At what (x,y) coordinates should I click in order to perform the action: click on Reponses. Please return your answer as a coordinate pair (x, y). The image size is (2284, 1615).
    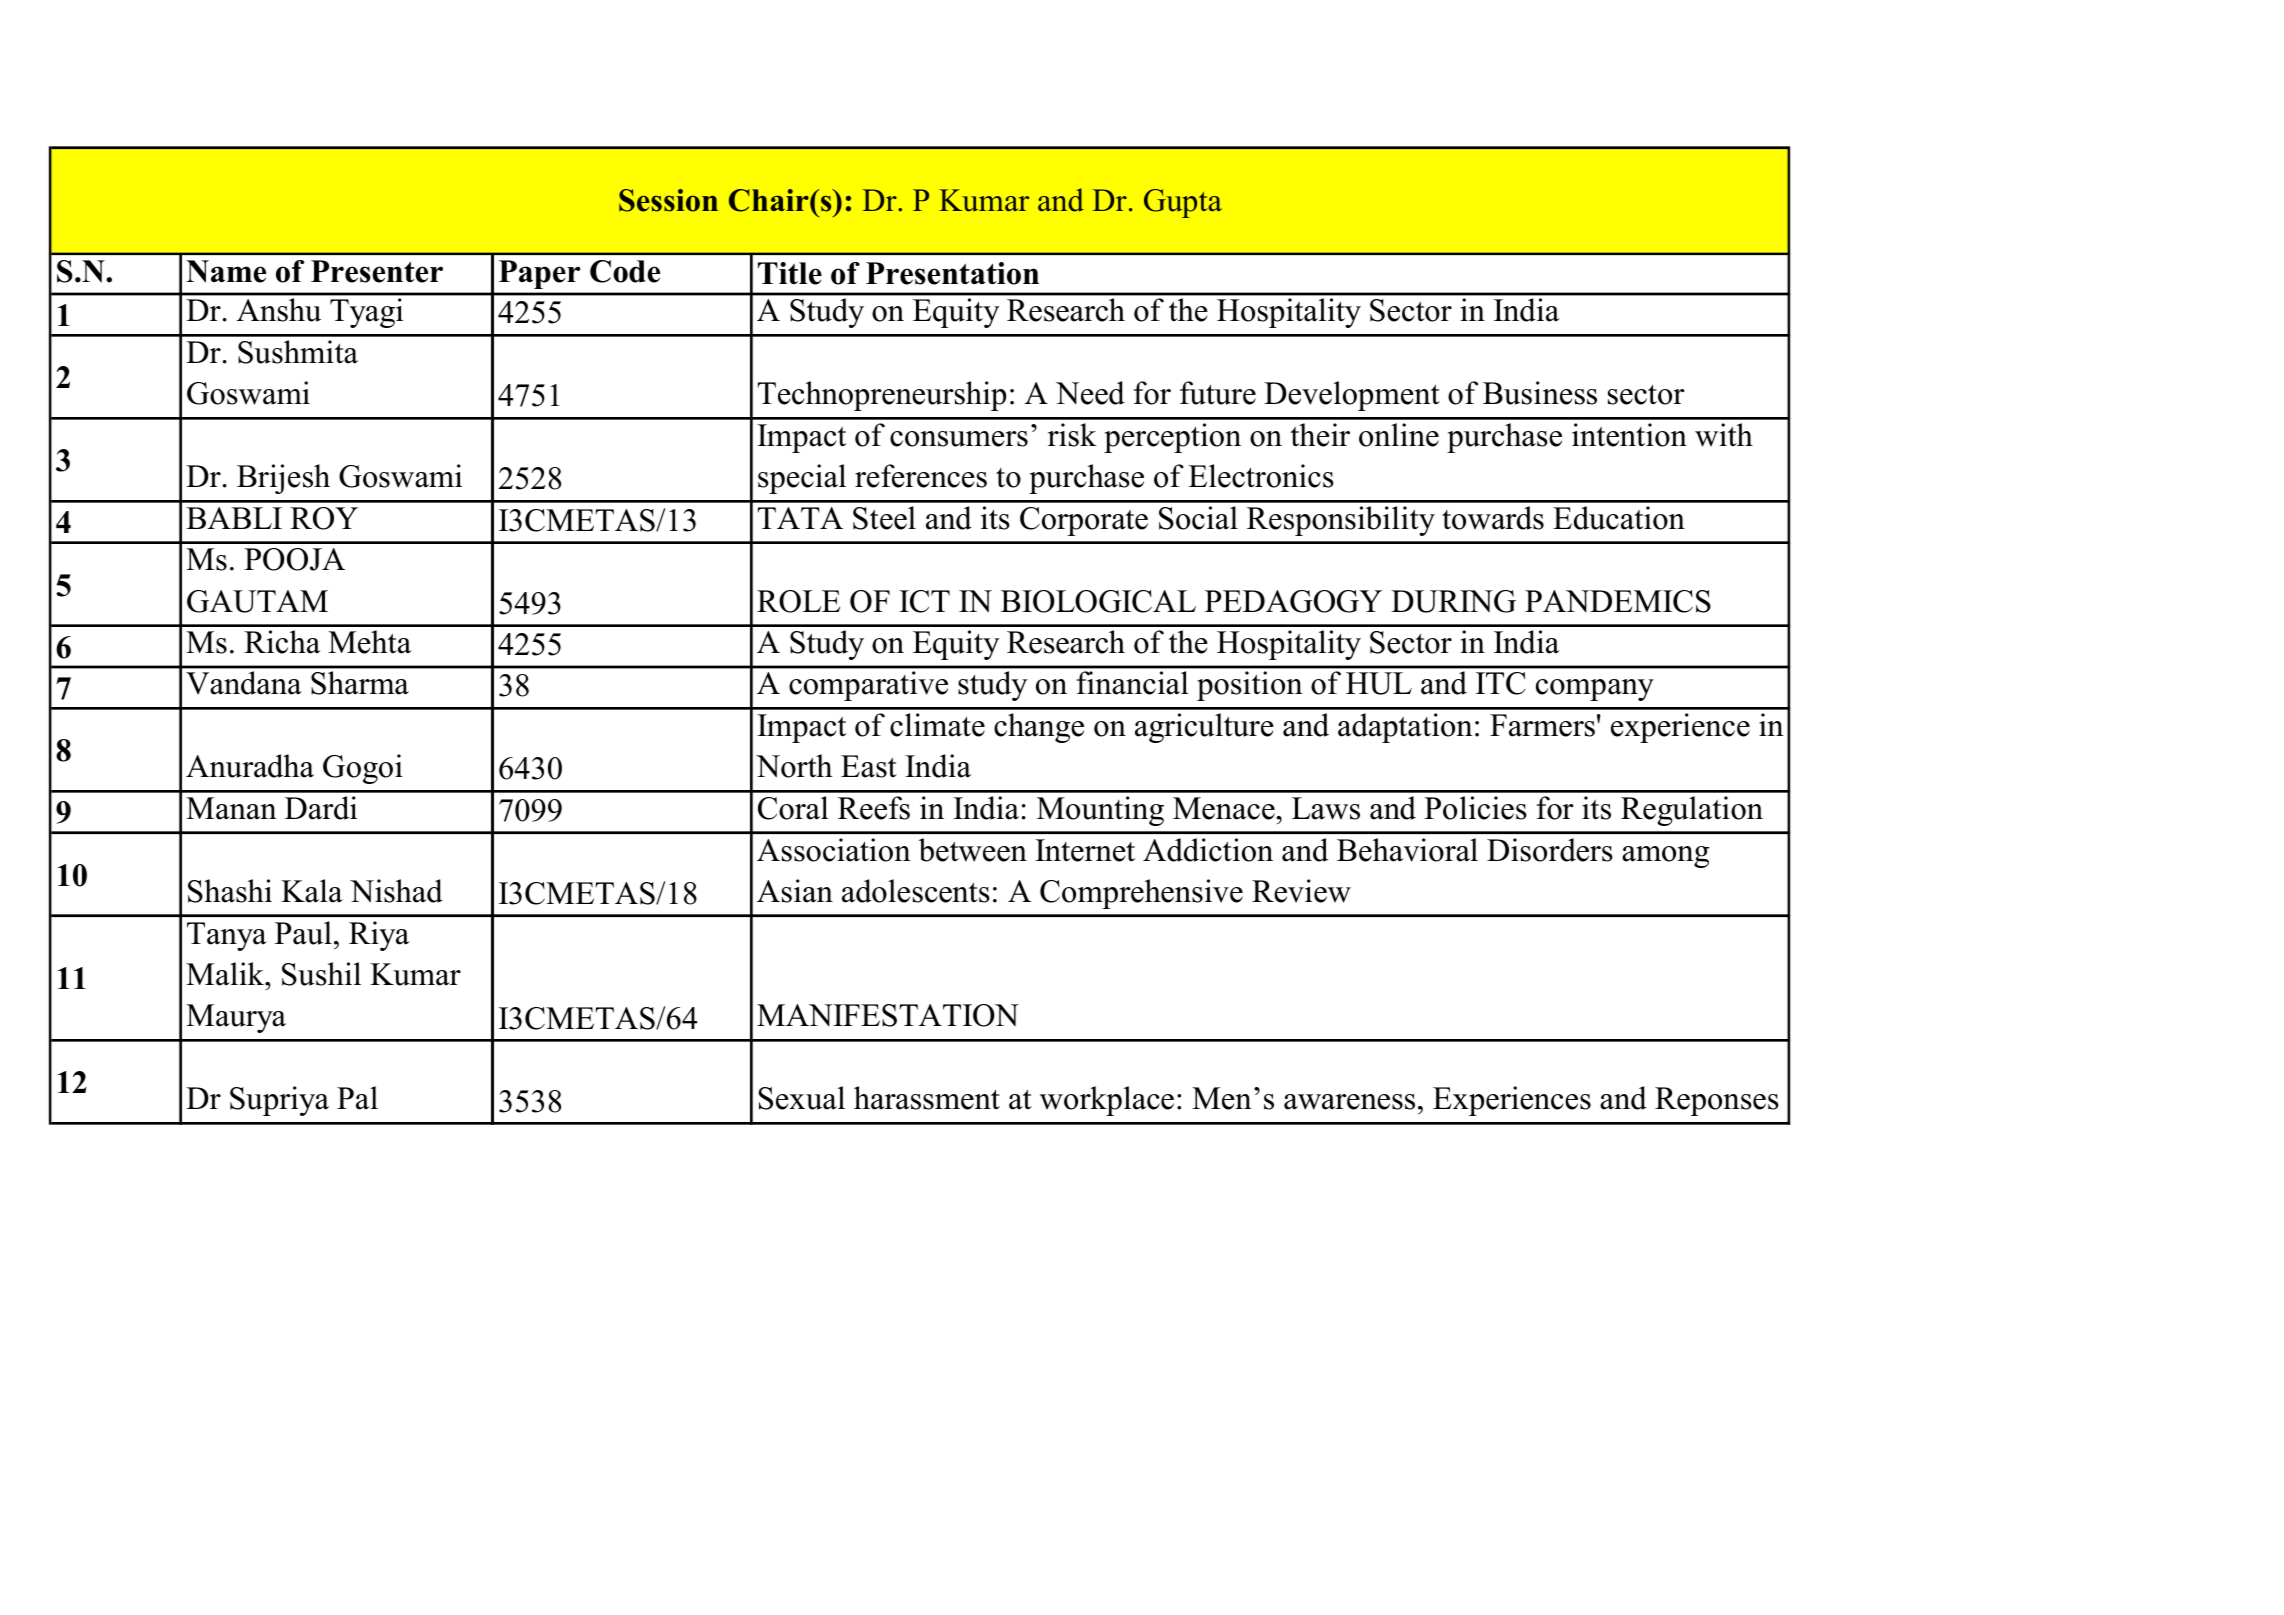
    Looking at the image, I should click on (1717, 1101).
